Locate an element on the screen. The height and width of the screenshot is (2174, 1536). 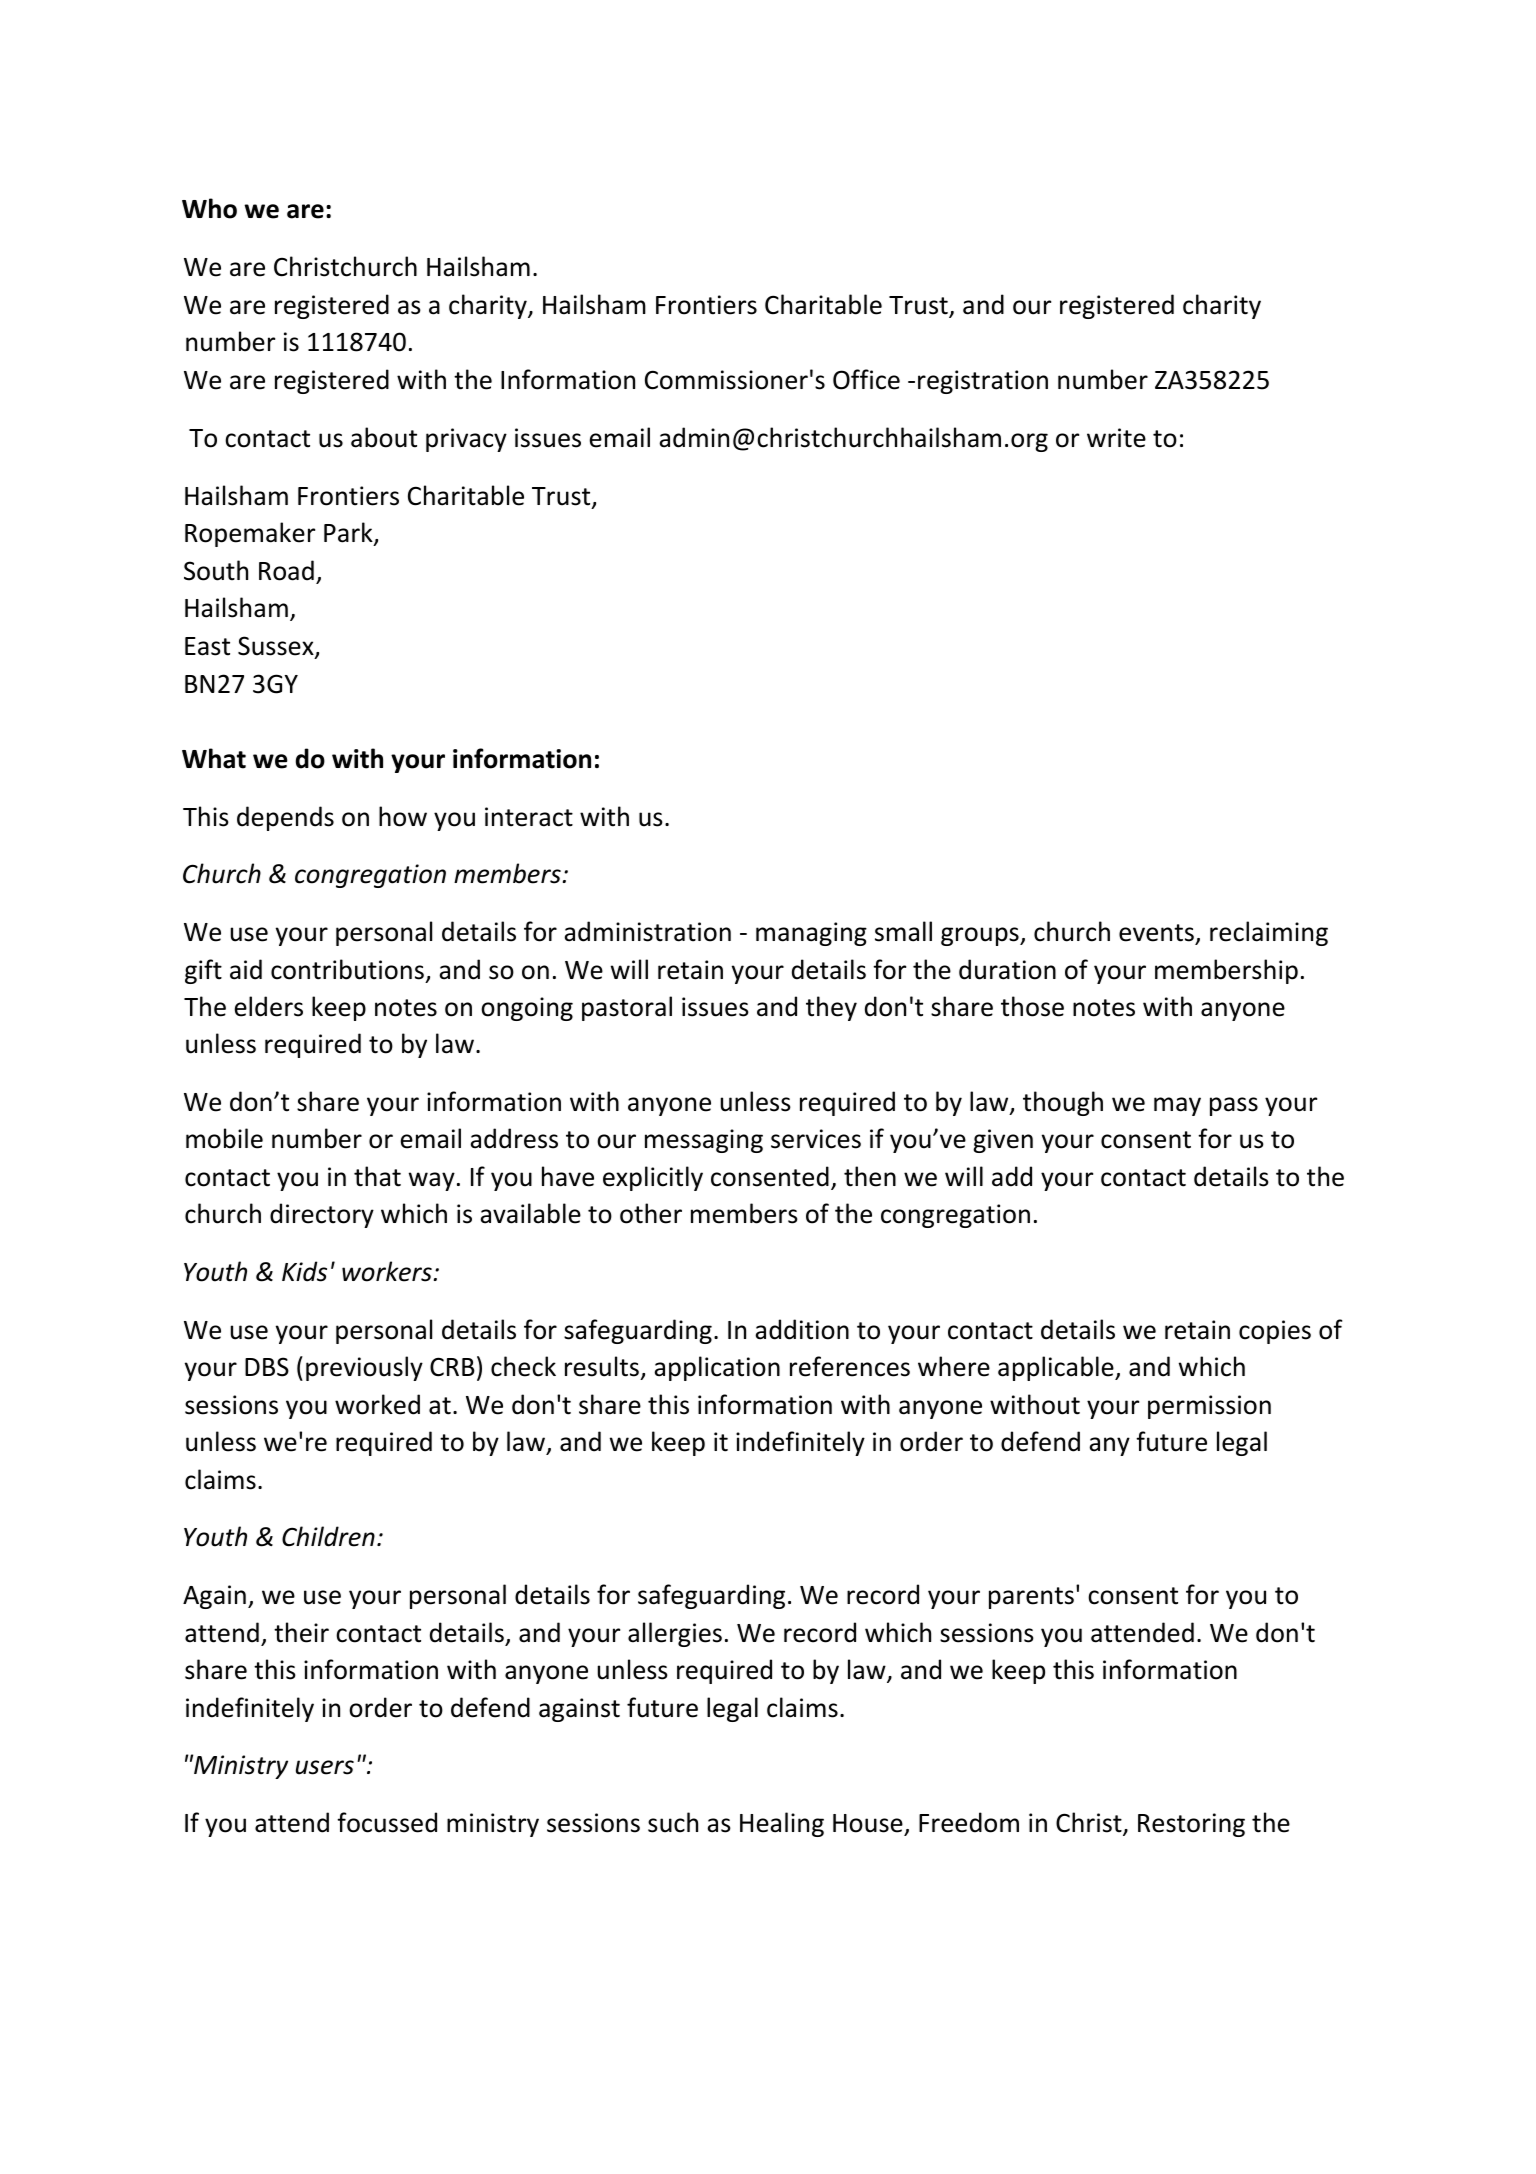
contributions is located at coordinates (347, 969).
